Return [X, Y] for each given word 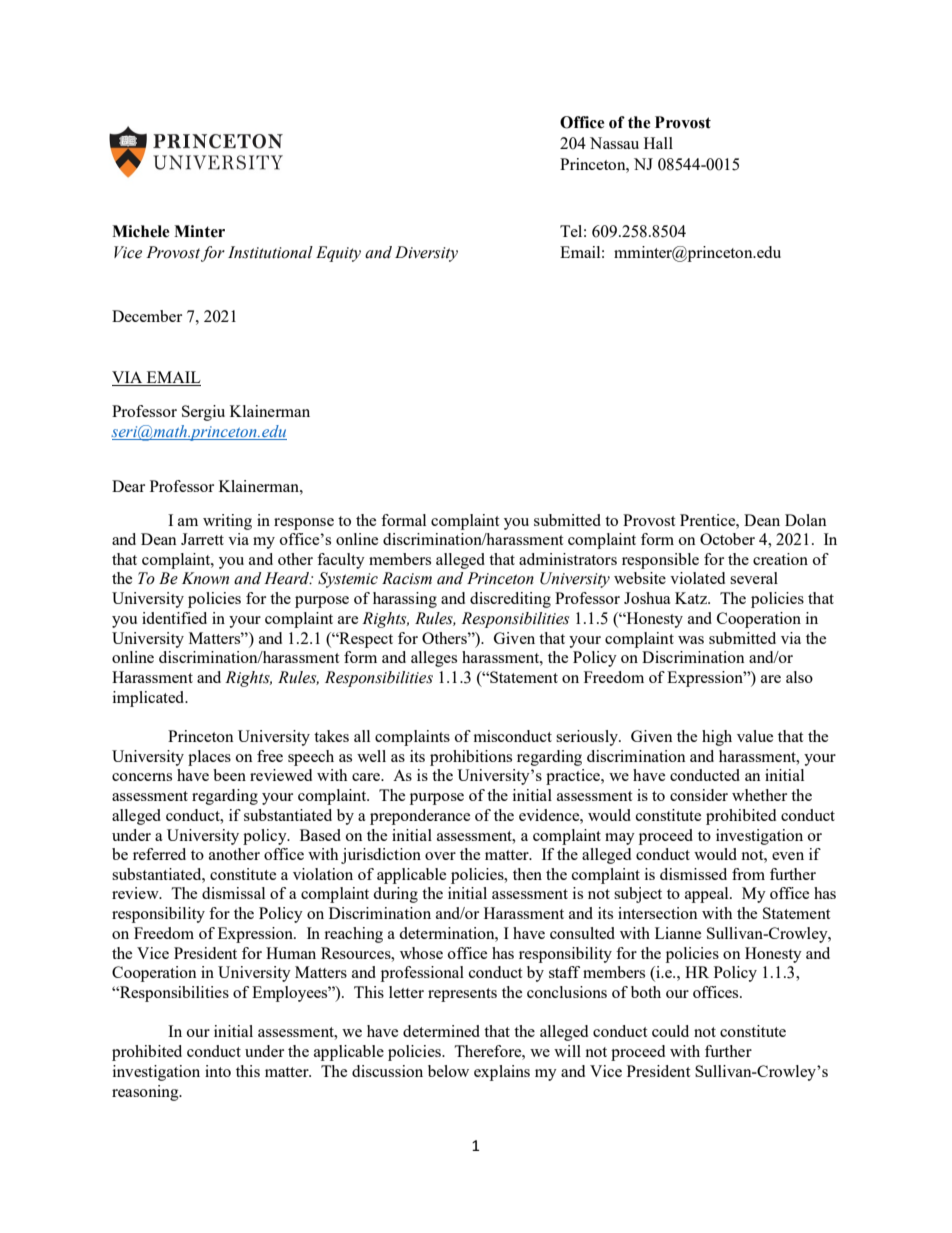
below [448, 1071]
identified [174, 618]
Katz [692, 598]
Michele [140, 231]
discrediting [510, 600]
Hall [658, 143]
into [218, 1071]
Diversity [426, 254]
